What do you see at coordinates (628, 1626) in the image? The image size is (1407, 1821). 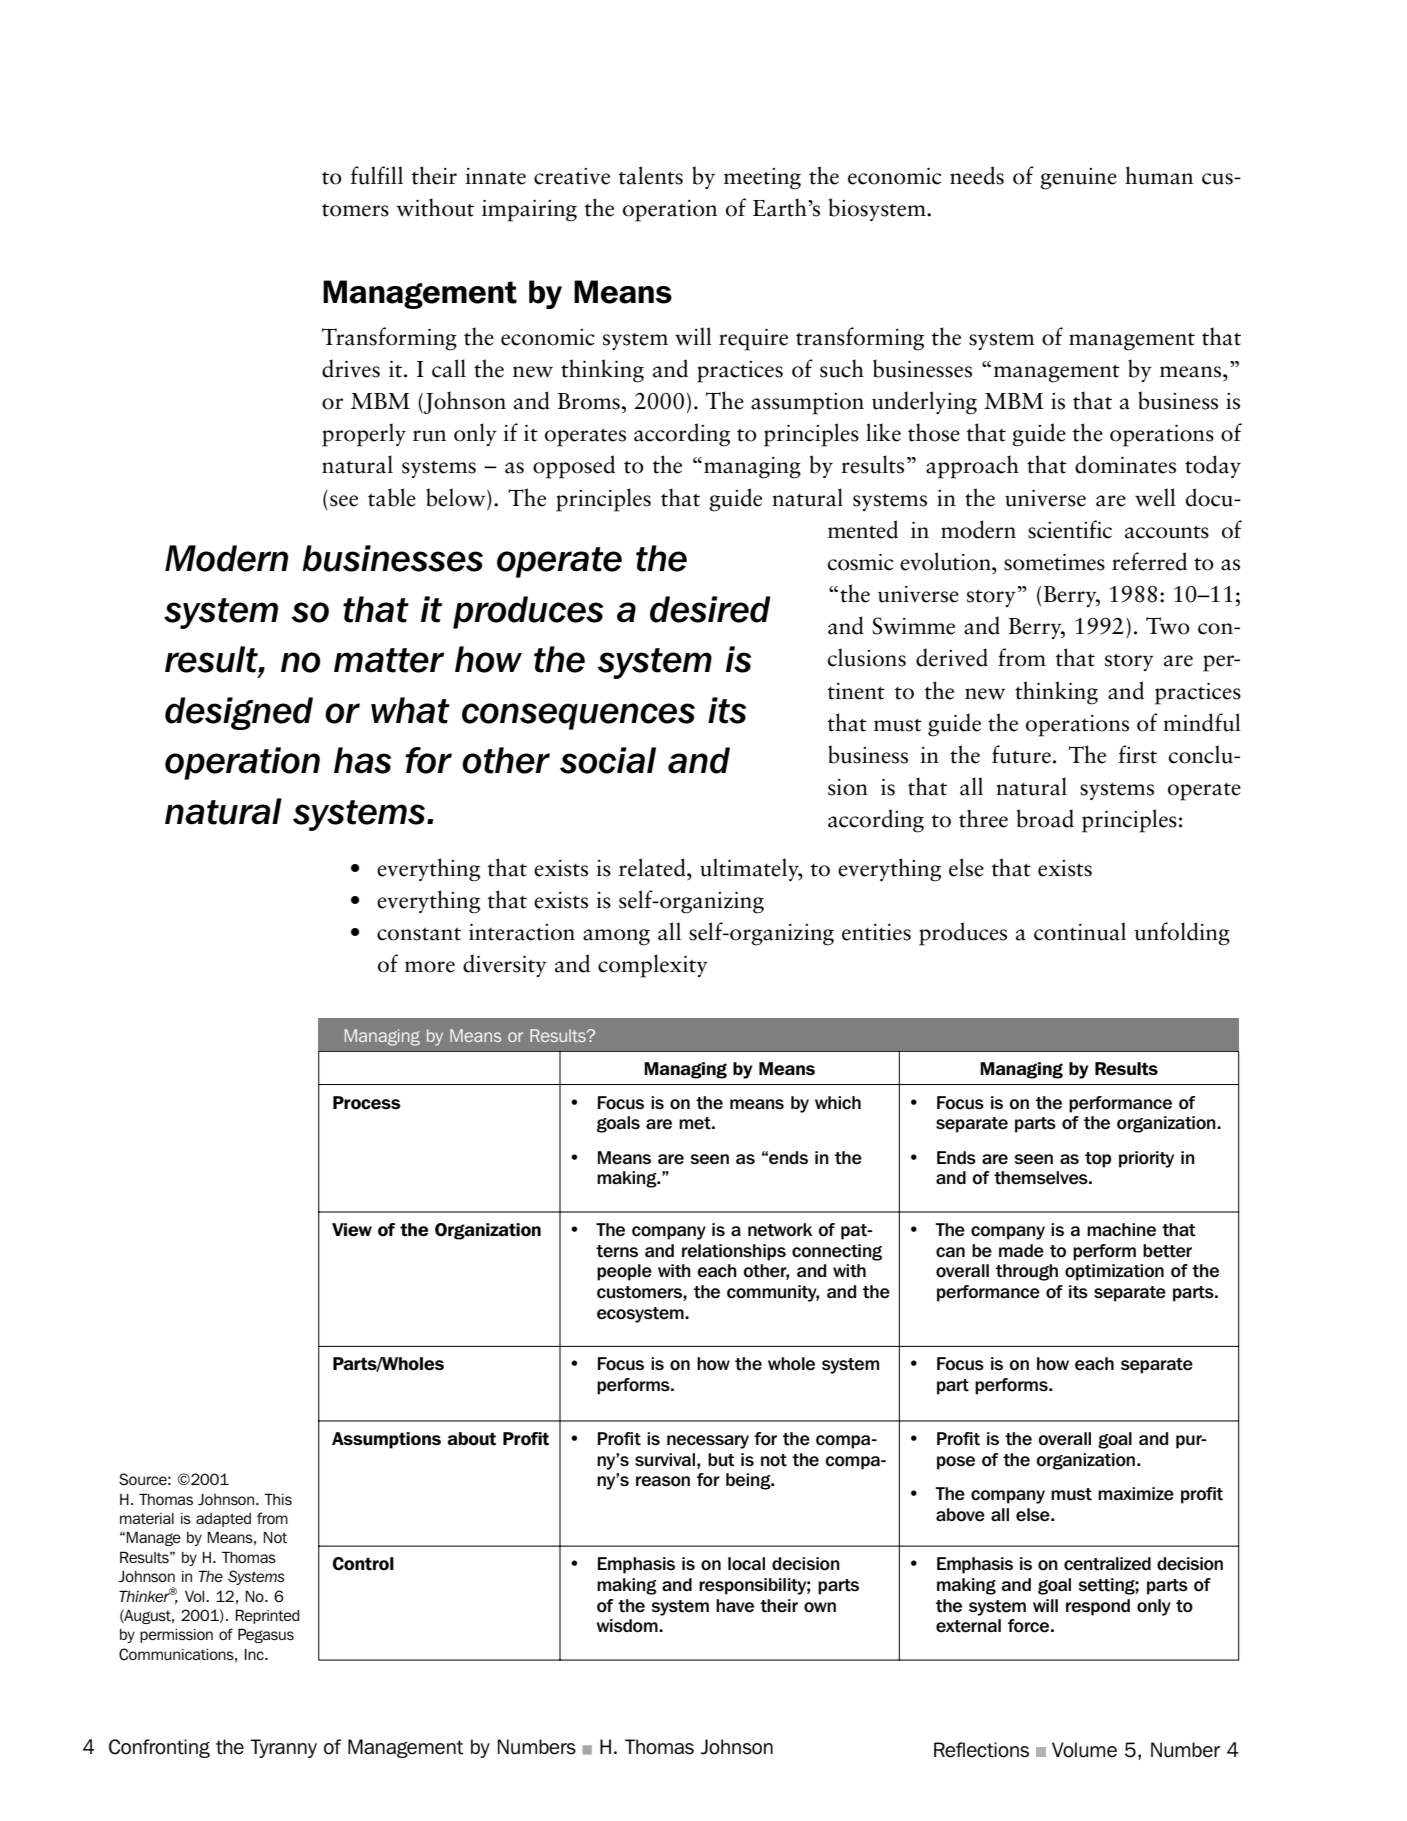 I see `wisdom` at bounding box center [628, 1626].
